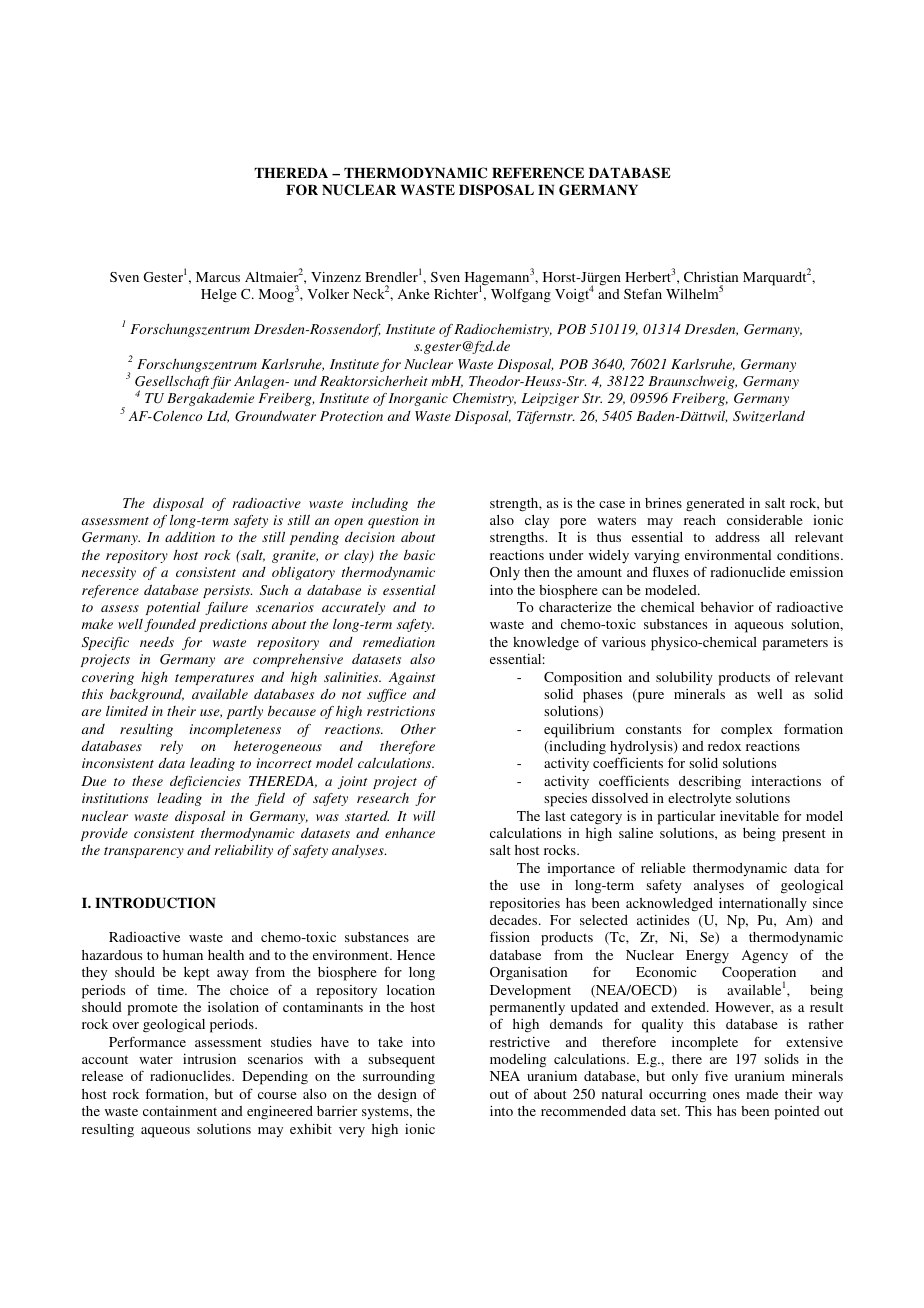 The image size is (924, 1308). Describe the element at coordinates (414, 294) in the image. I see `Anke` at that location.
